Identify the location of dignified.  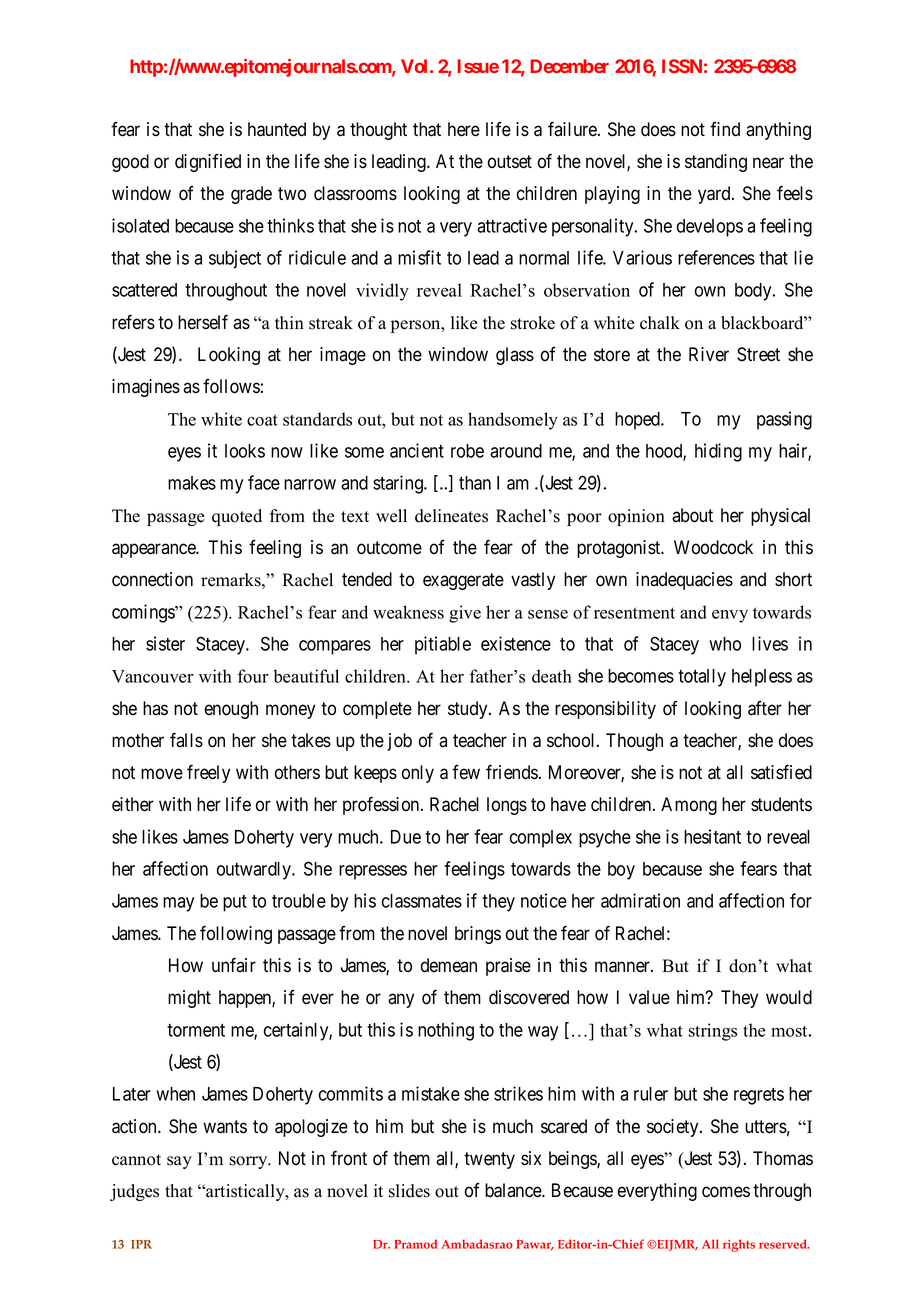
(208, 163).
